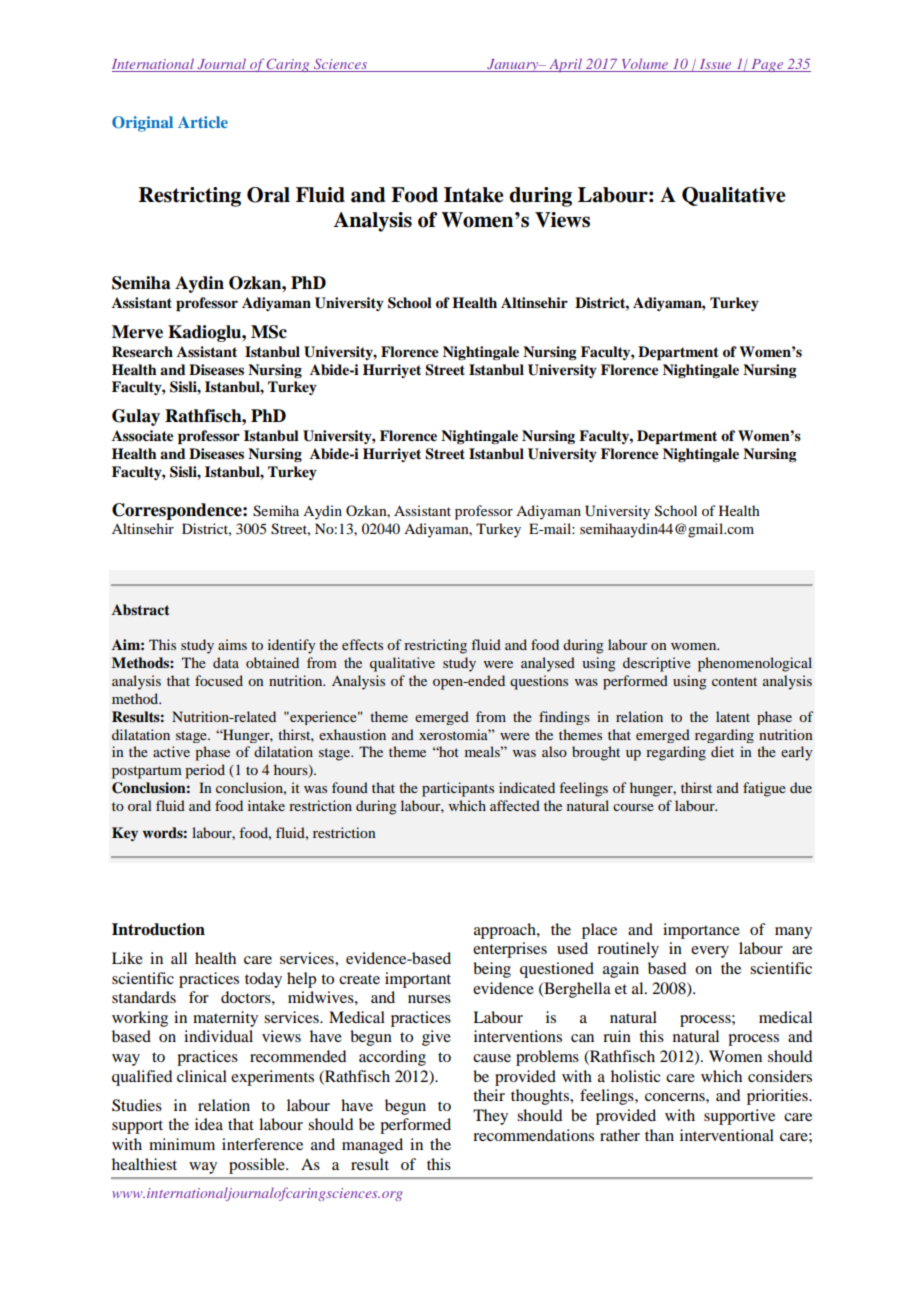  Describe the element at coordinates (513, 65) in the image. I see `January` at that location.
